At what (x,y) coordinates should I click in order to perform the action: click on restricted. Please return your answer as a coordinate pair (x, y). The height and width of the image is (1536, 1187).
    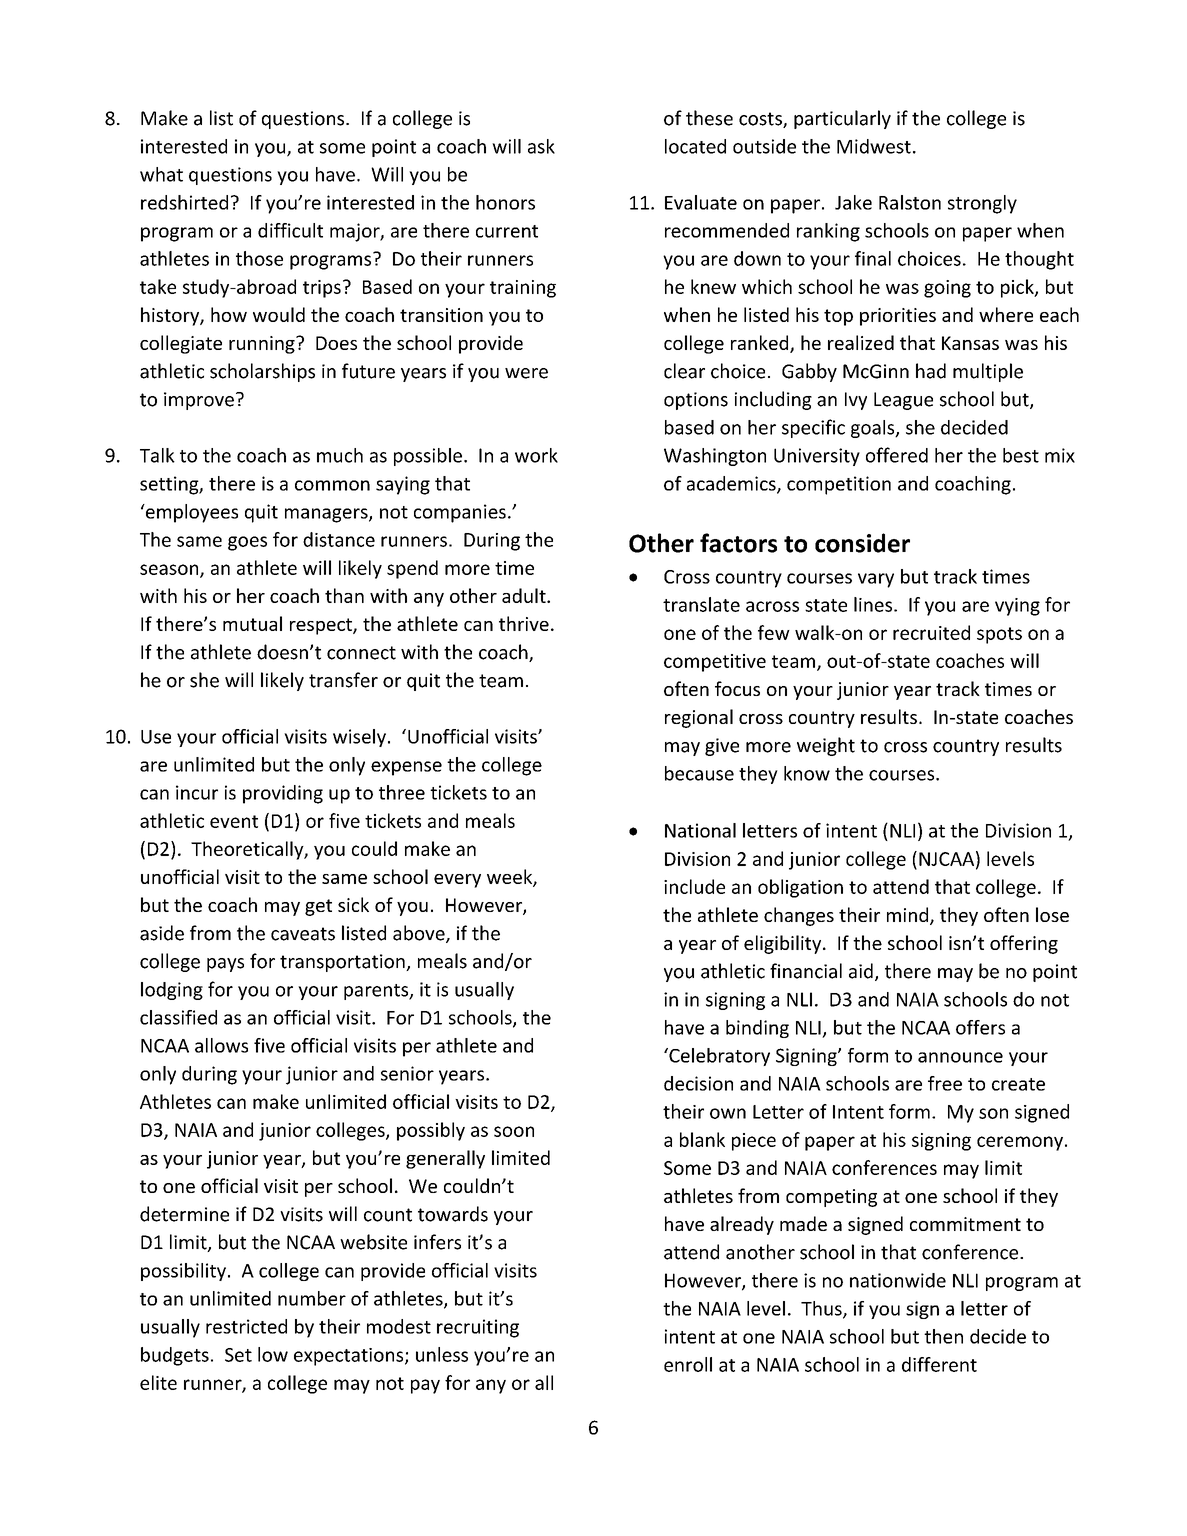
    Looking at the image, I should click on (246, 1326).
